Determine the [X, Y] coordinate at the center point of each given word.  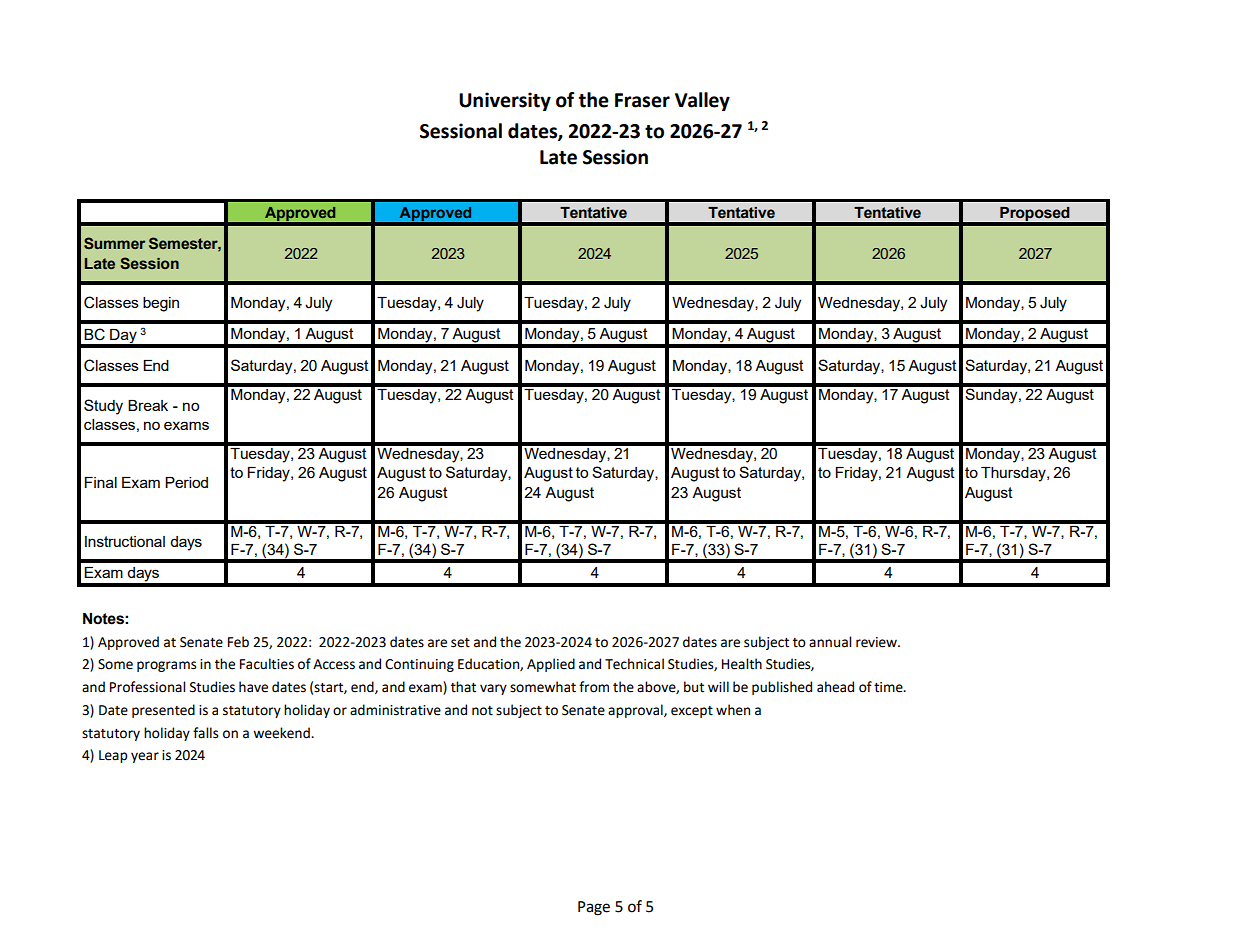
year [145, 757]
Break [148, 405]
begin [161, 304]
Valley [702, 101]
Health [742, 664]
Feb [238, 642]
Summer [114, 243]
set [460, 643]
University [505, 101]
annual [830, 642]
